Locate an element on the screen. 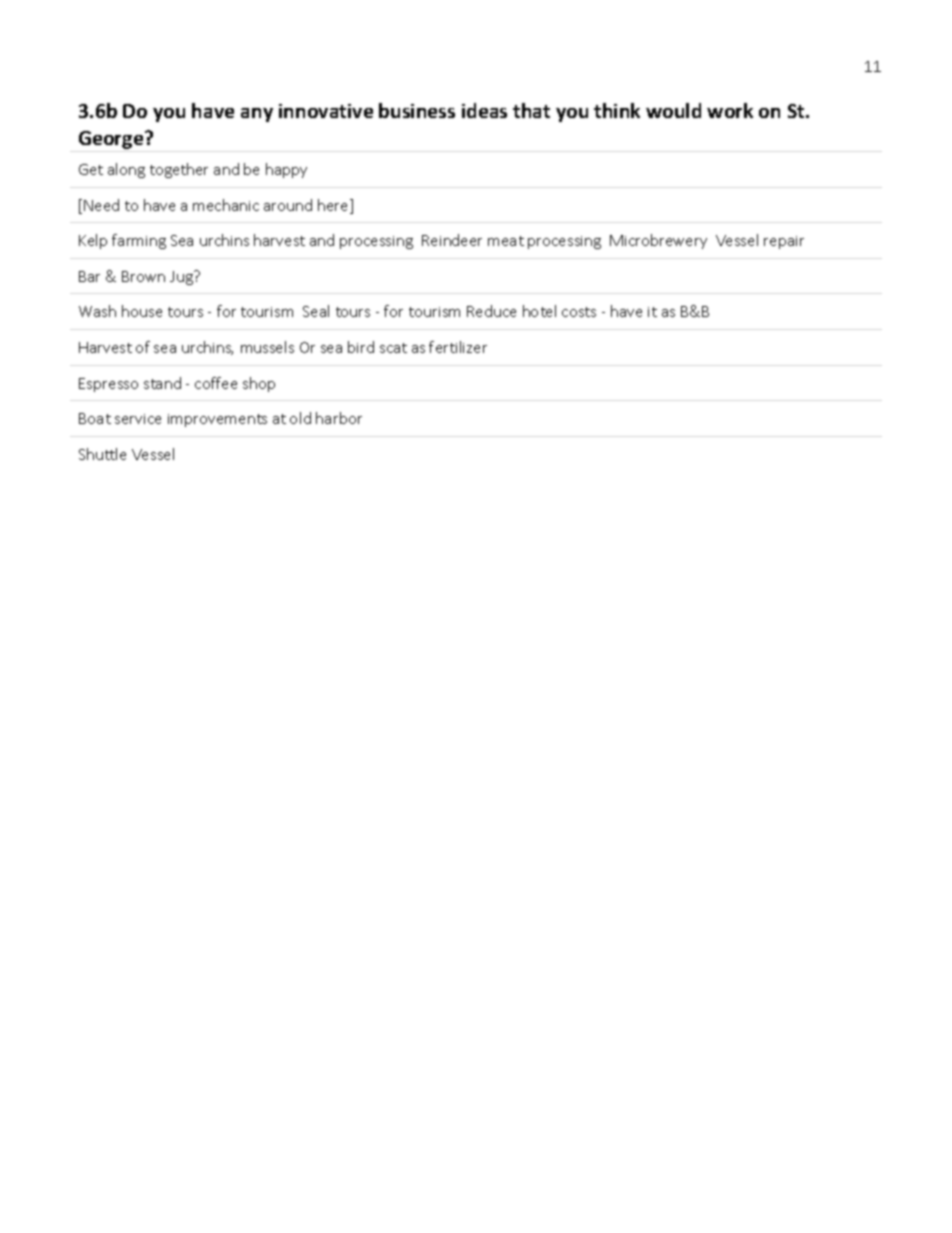 This screenshot has height=1233, width=952. fertilizer is located at coordinates (458, 347).
